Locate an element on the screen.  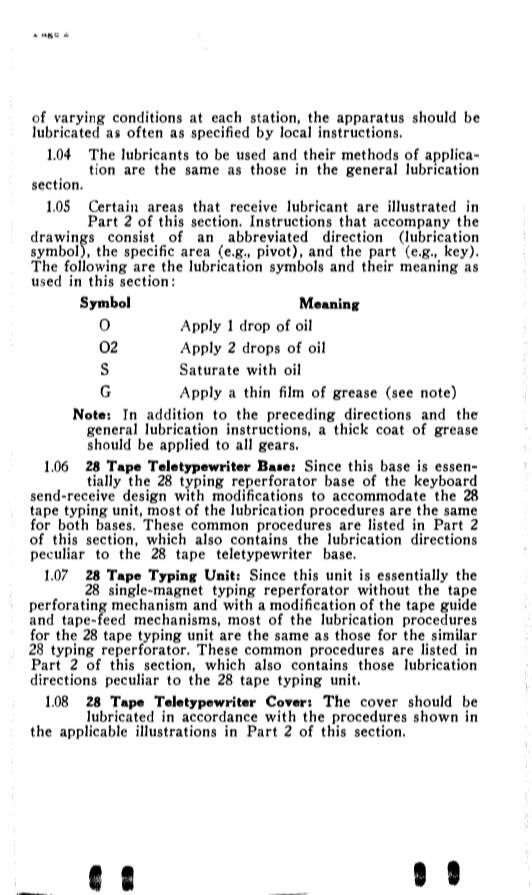
coat is located at coordinates (390, 430).
